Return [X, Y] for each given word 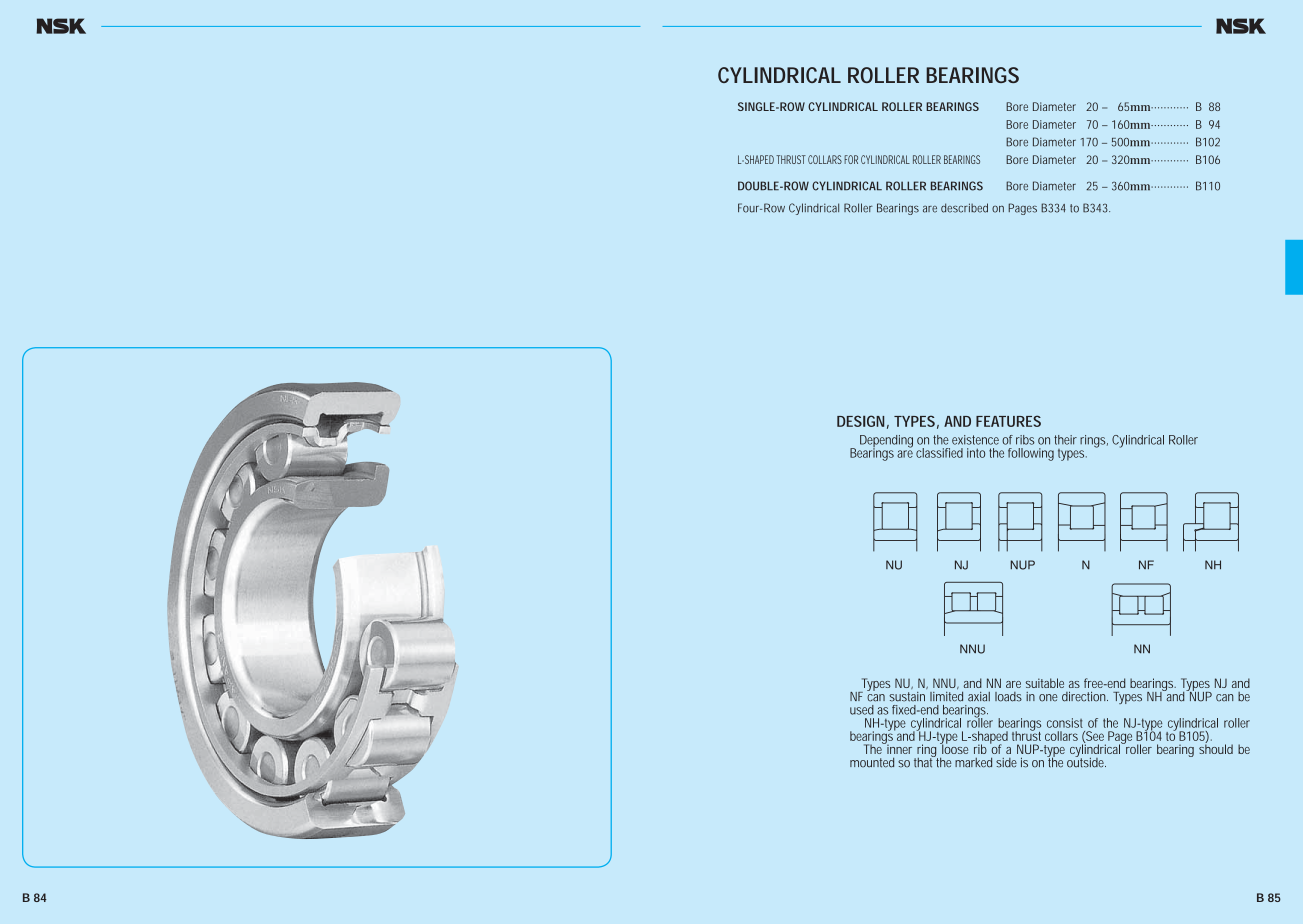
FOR [851, 159]
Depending [886, 442]
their [1065, 440]
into [976, 453]
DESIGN [860, 421]
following [1031, 454]
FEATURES [1008, 421]
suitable [1045, 683]
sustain [907, 697]
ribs [1025, 440]
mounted [872, 762]
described [964, 208]
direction [1085, 696]
